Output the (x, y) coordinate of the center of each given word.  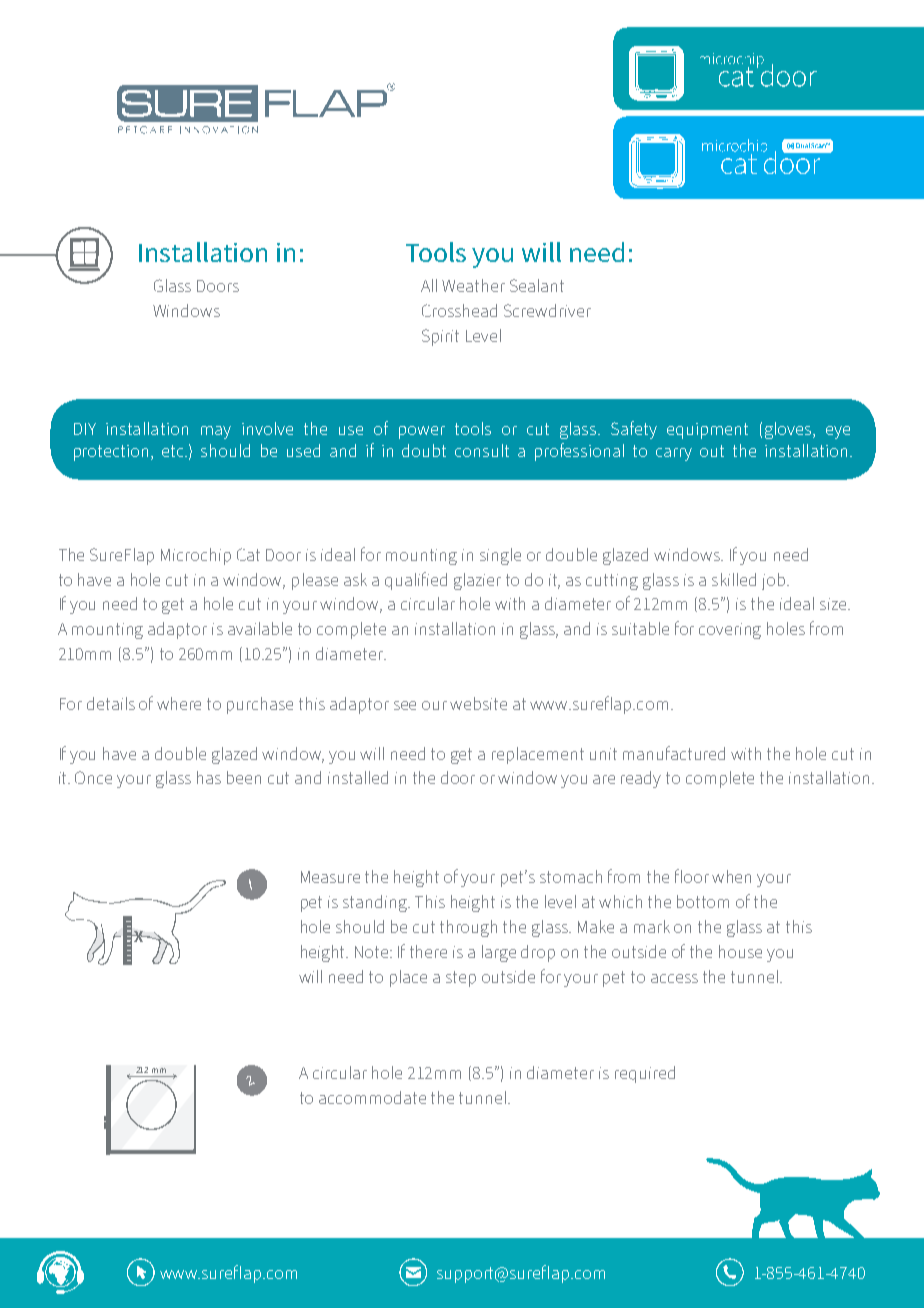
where (179, 703)
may (216, 432)
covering (730, 631)
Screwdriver (547, 310)
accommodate (372, 1097)
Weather (473, 285)
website (478, 703)
